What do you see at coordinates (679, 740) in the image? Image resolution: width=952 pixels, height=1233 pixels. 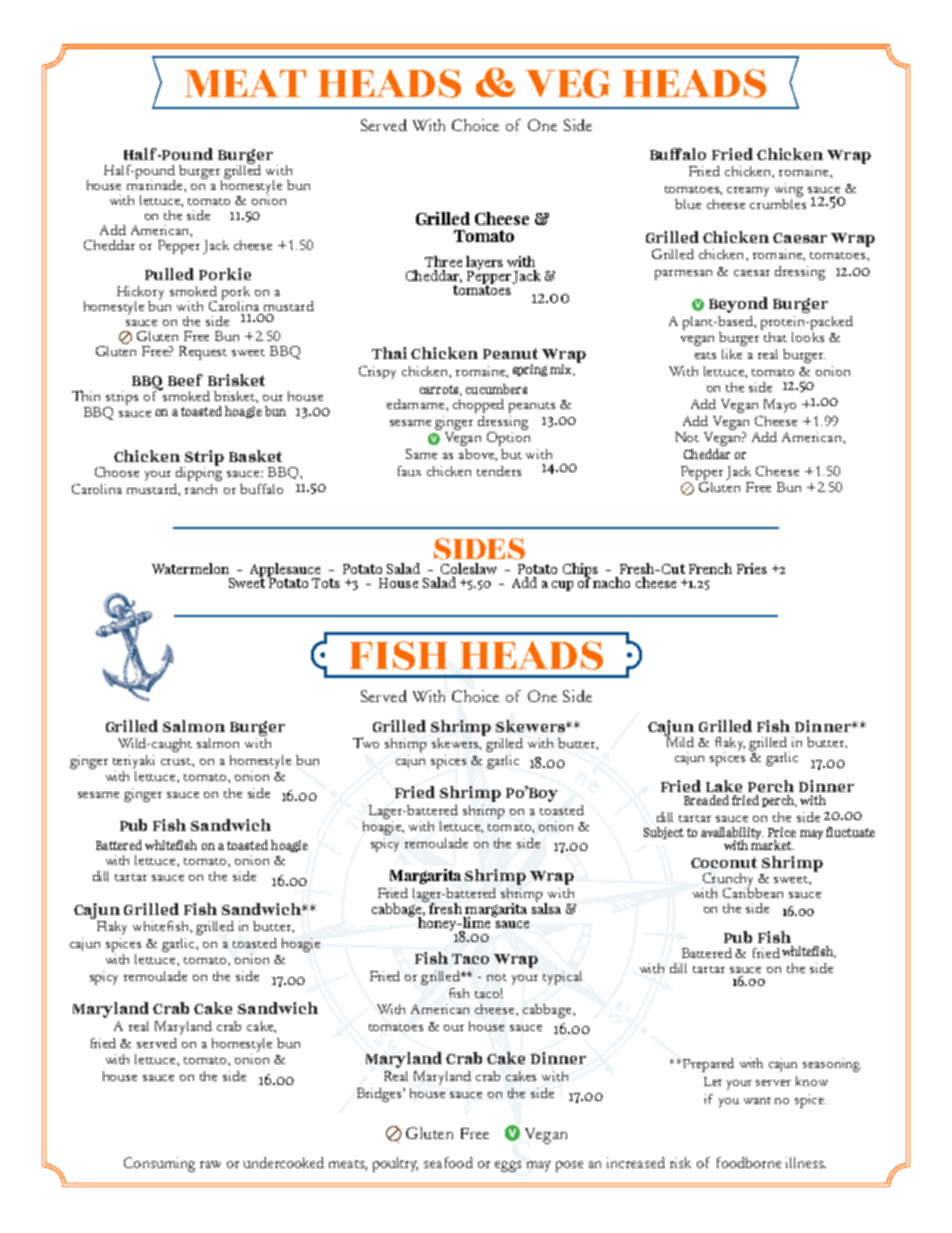 I see `Mild` at bounding box center [679, 740].
